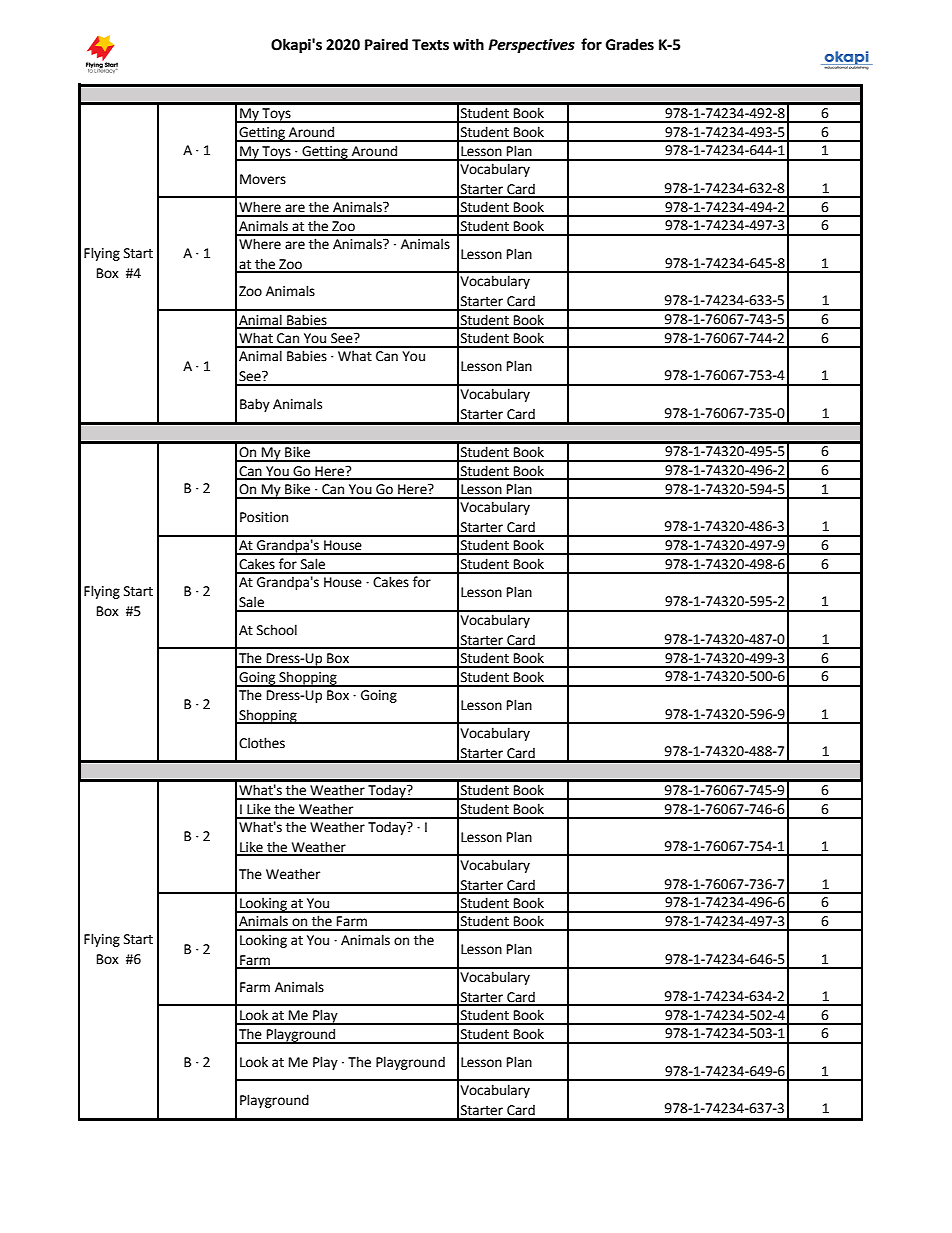 This screenshot has height=1233, width=952. I want to click on Texts, so click(430, 45).
